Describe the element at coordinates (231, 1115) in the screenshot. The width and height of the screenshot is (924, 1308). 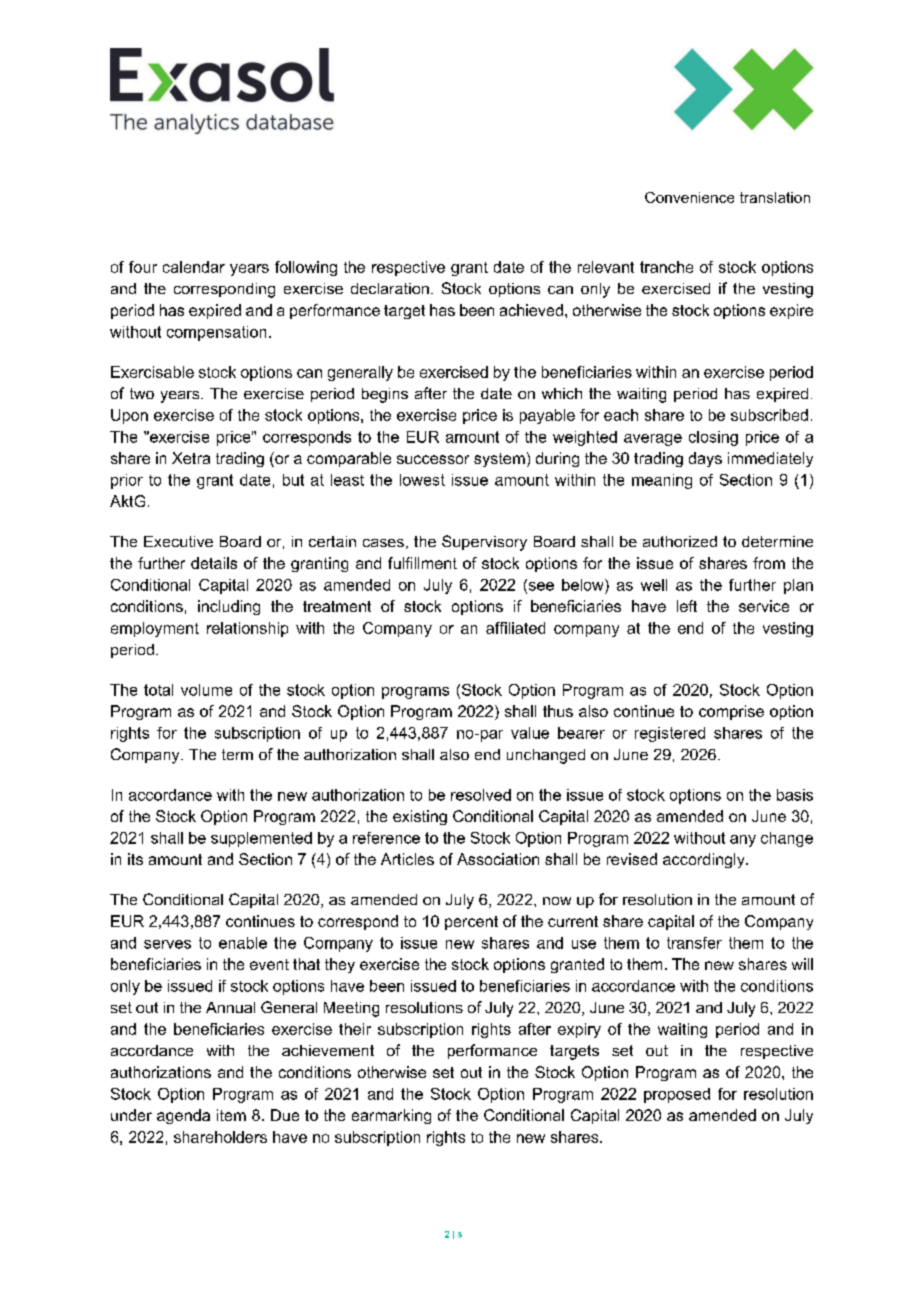
I see `item` at that location.
